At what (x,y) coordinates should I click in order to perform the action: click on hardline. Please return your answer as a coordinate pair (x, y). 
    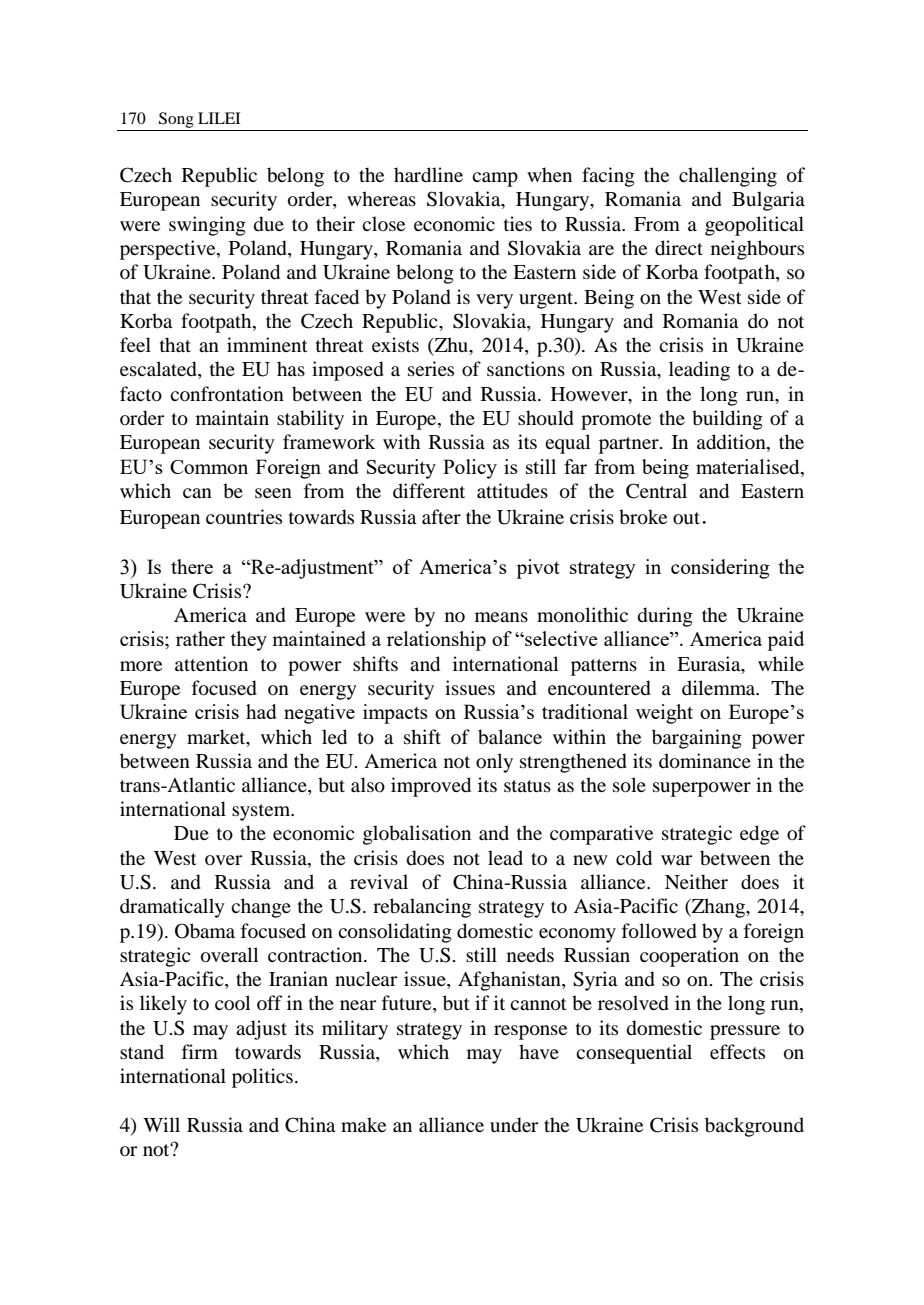
    Looking at the image, I should click on (428, 175).
